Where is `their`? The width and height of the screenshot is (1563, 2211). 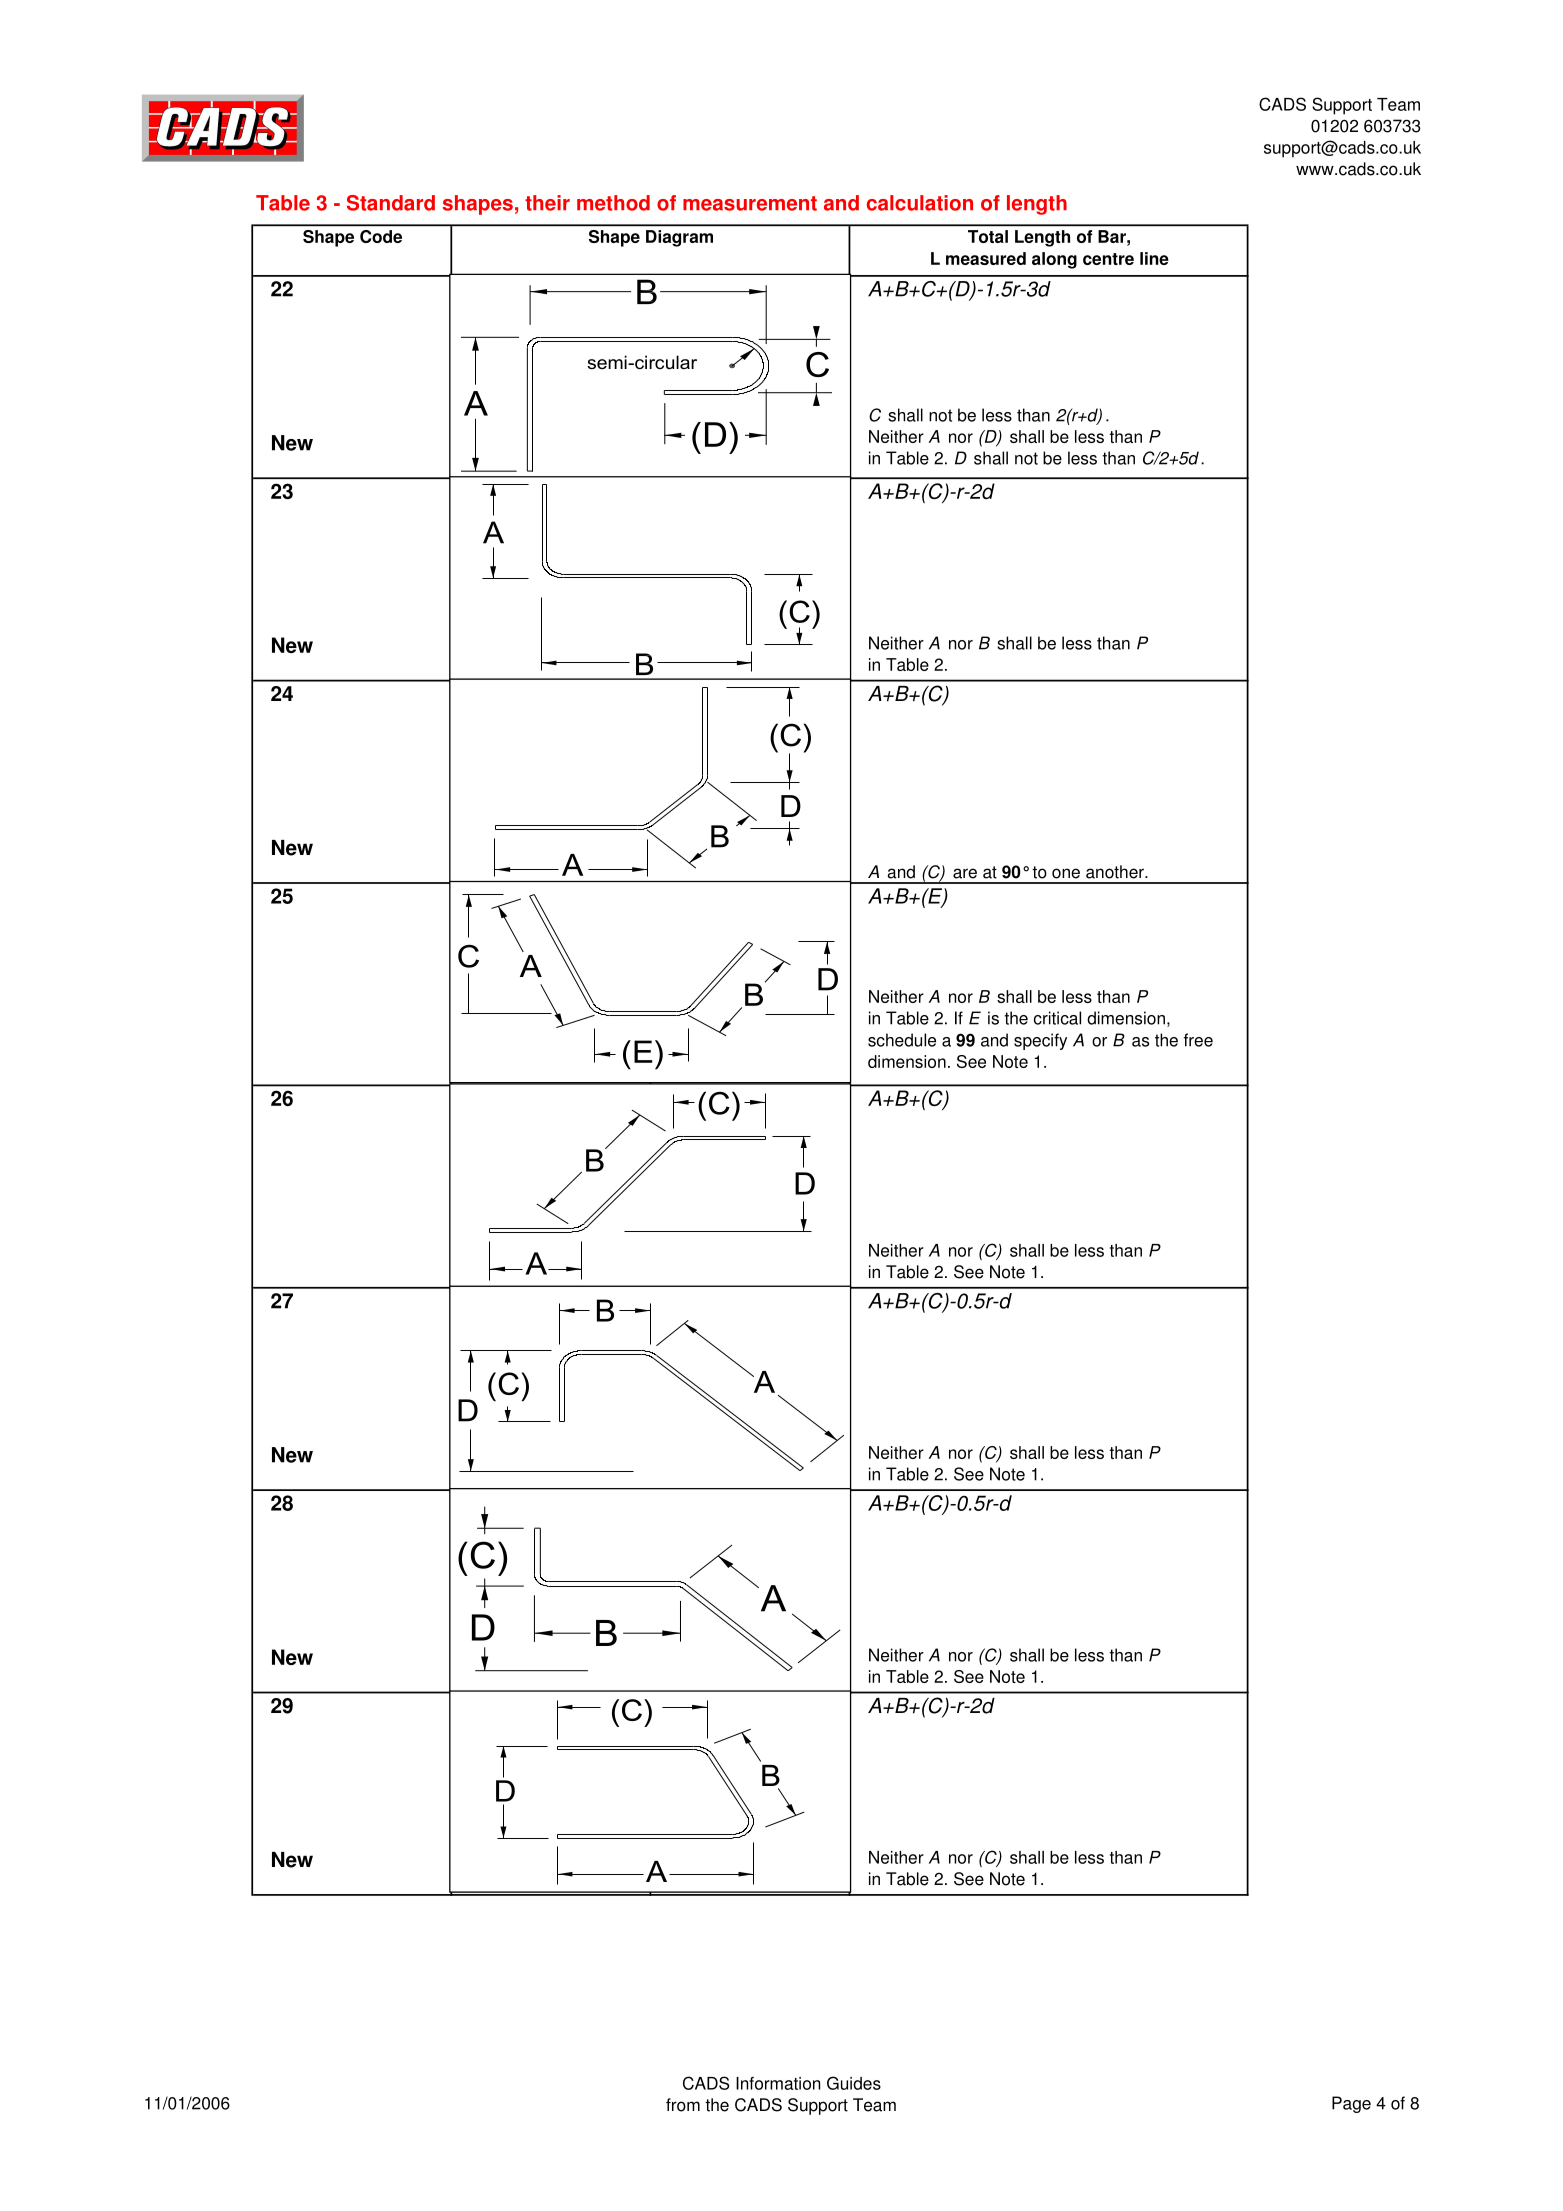
their is located at coordinates (547, 203).
